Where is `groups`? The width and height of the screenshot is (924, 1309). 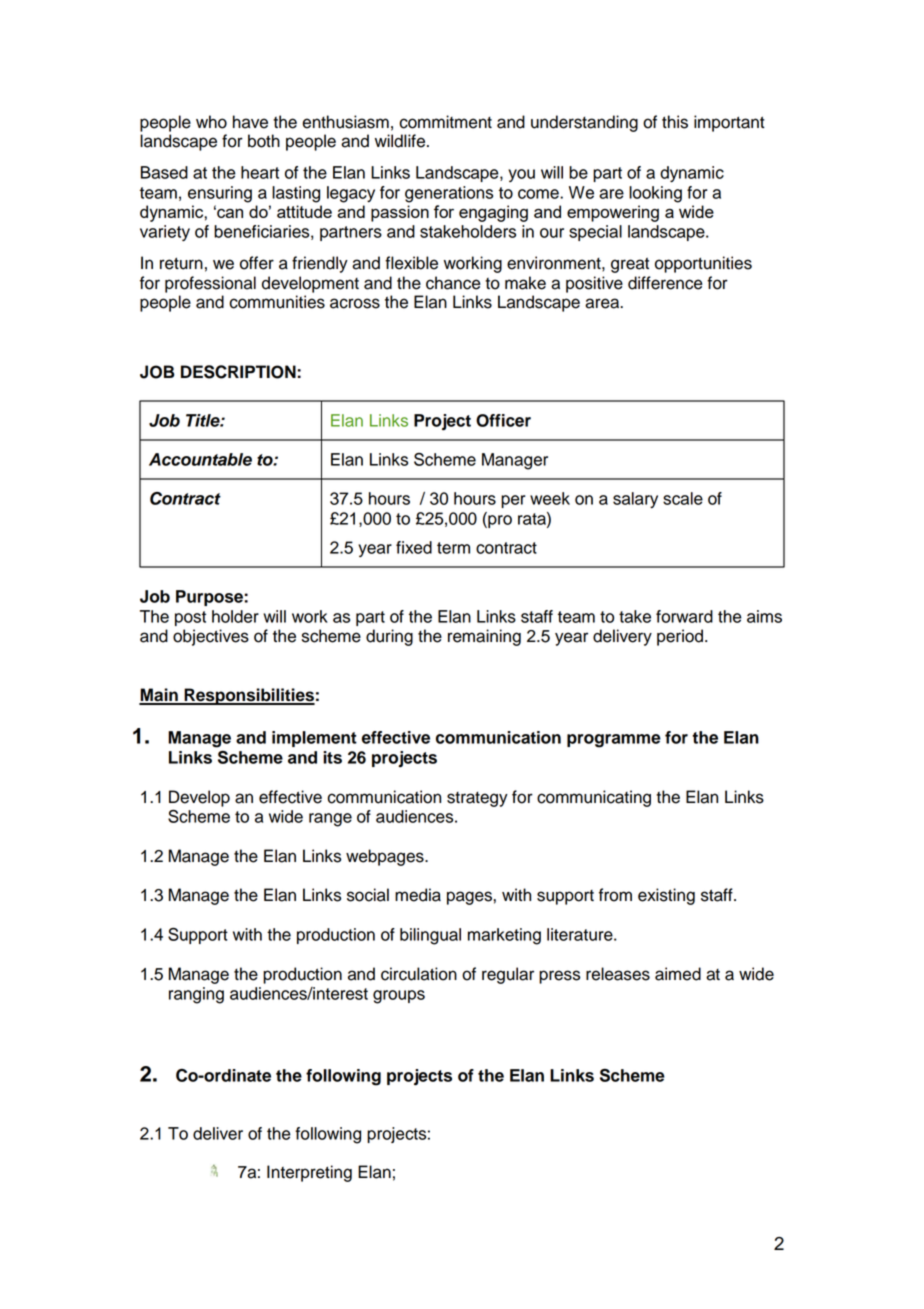 groups is located at coordinates (399, 997).
